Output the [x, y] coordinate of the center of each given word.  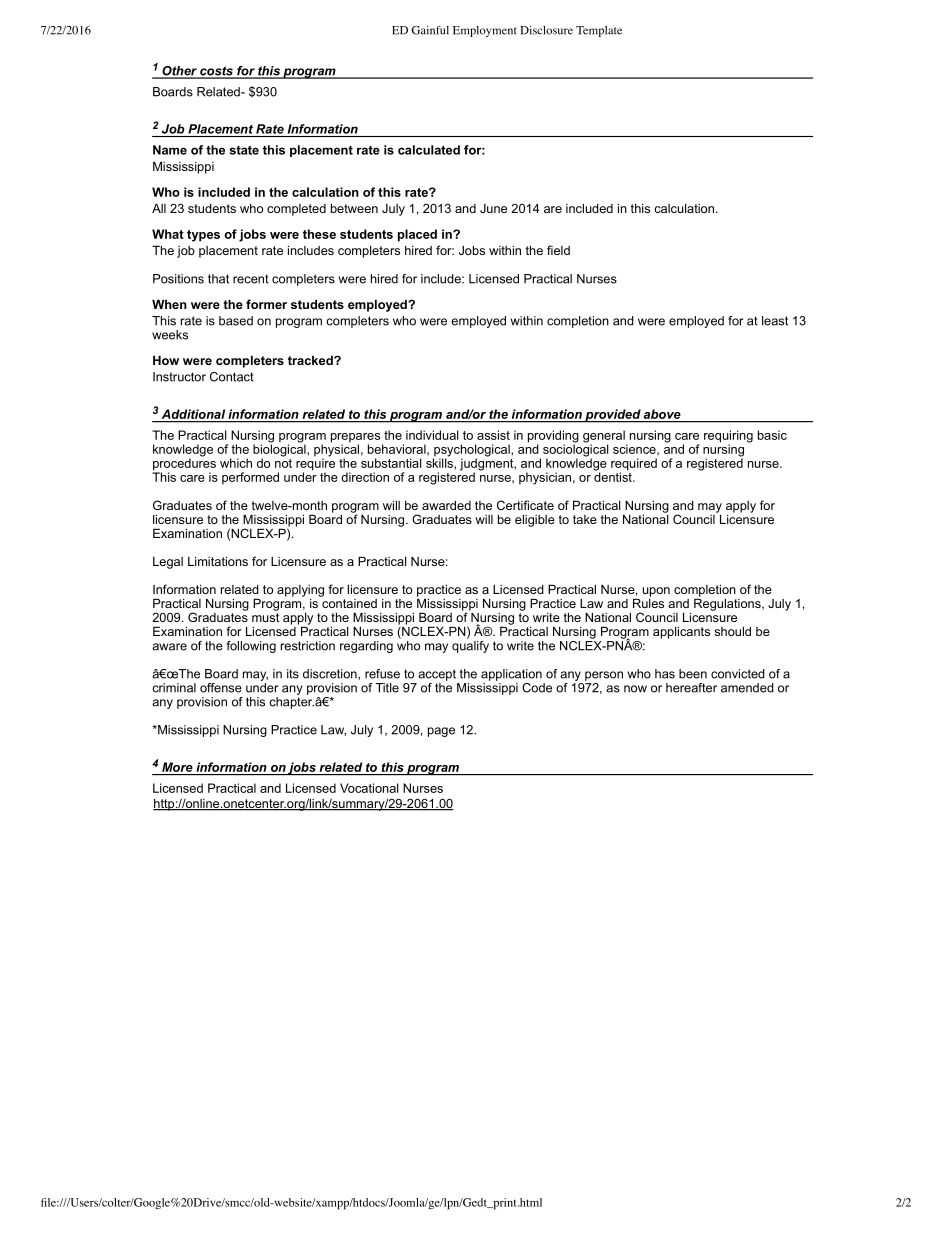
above [662, 414]
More [177, 767]
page [441, 732]
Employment [485, 31]
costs [216, 72]
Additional [193, 414]
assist [493, 435]
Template [599, 31]
